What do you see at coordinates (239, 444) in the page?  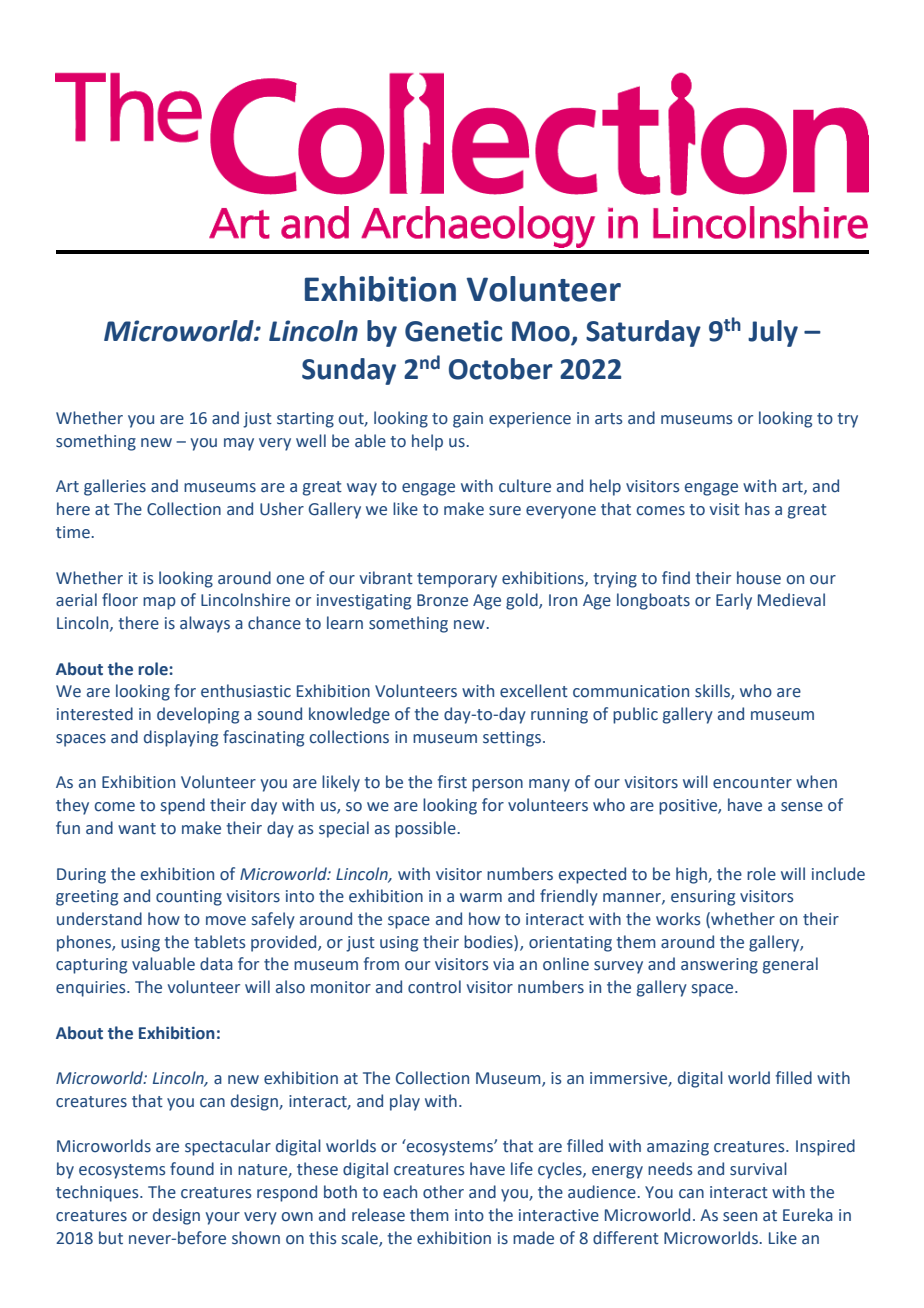 I see `may` at bounding box center [239, 444].
